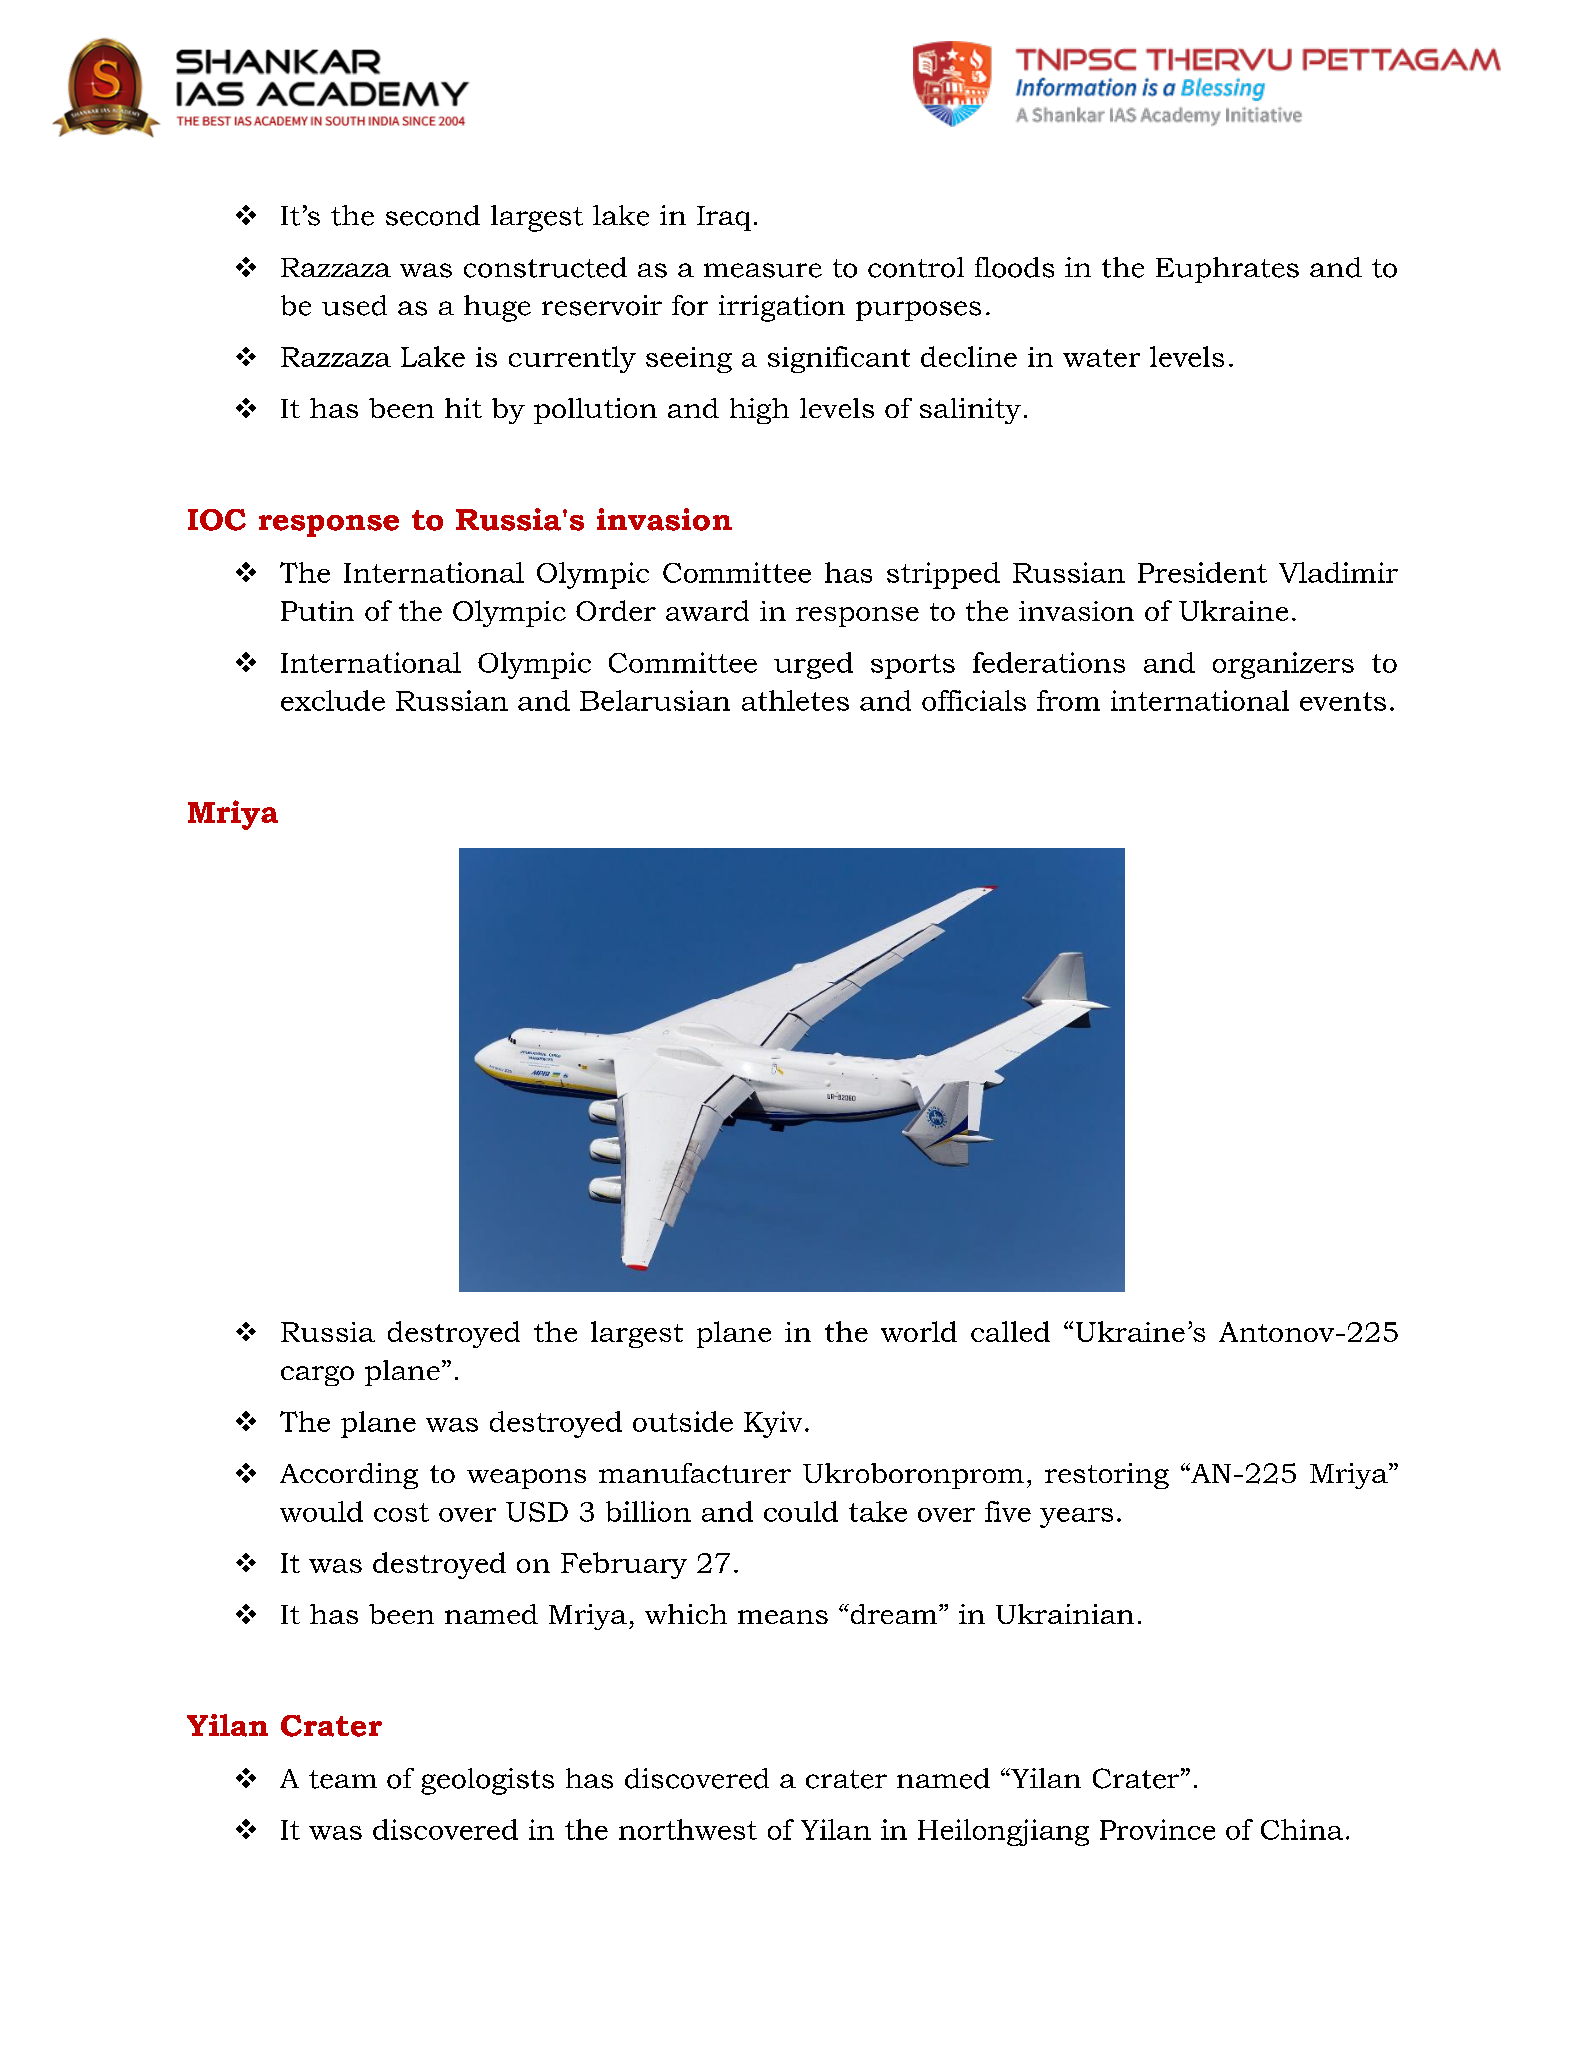 This document has width=1585, height=2051. What do you see at coordinates (354, 305) in the document?
I see `used` at bounding box center [354, 305].
